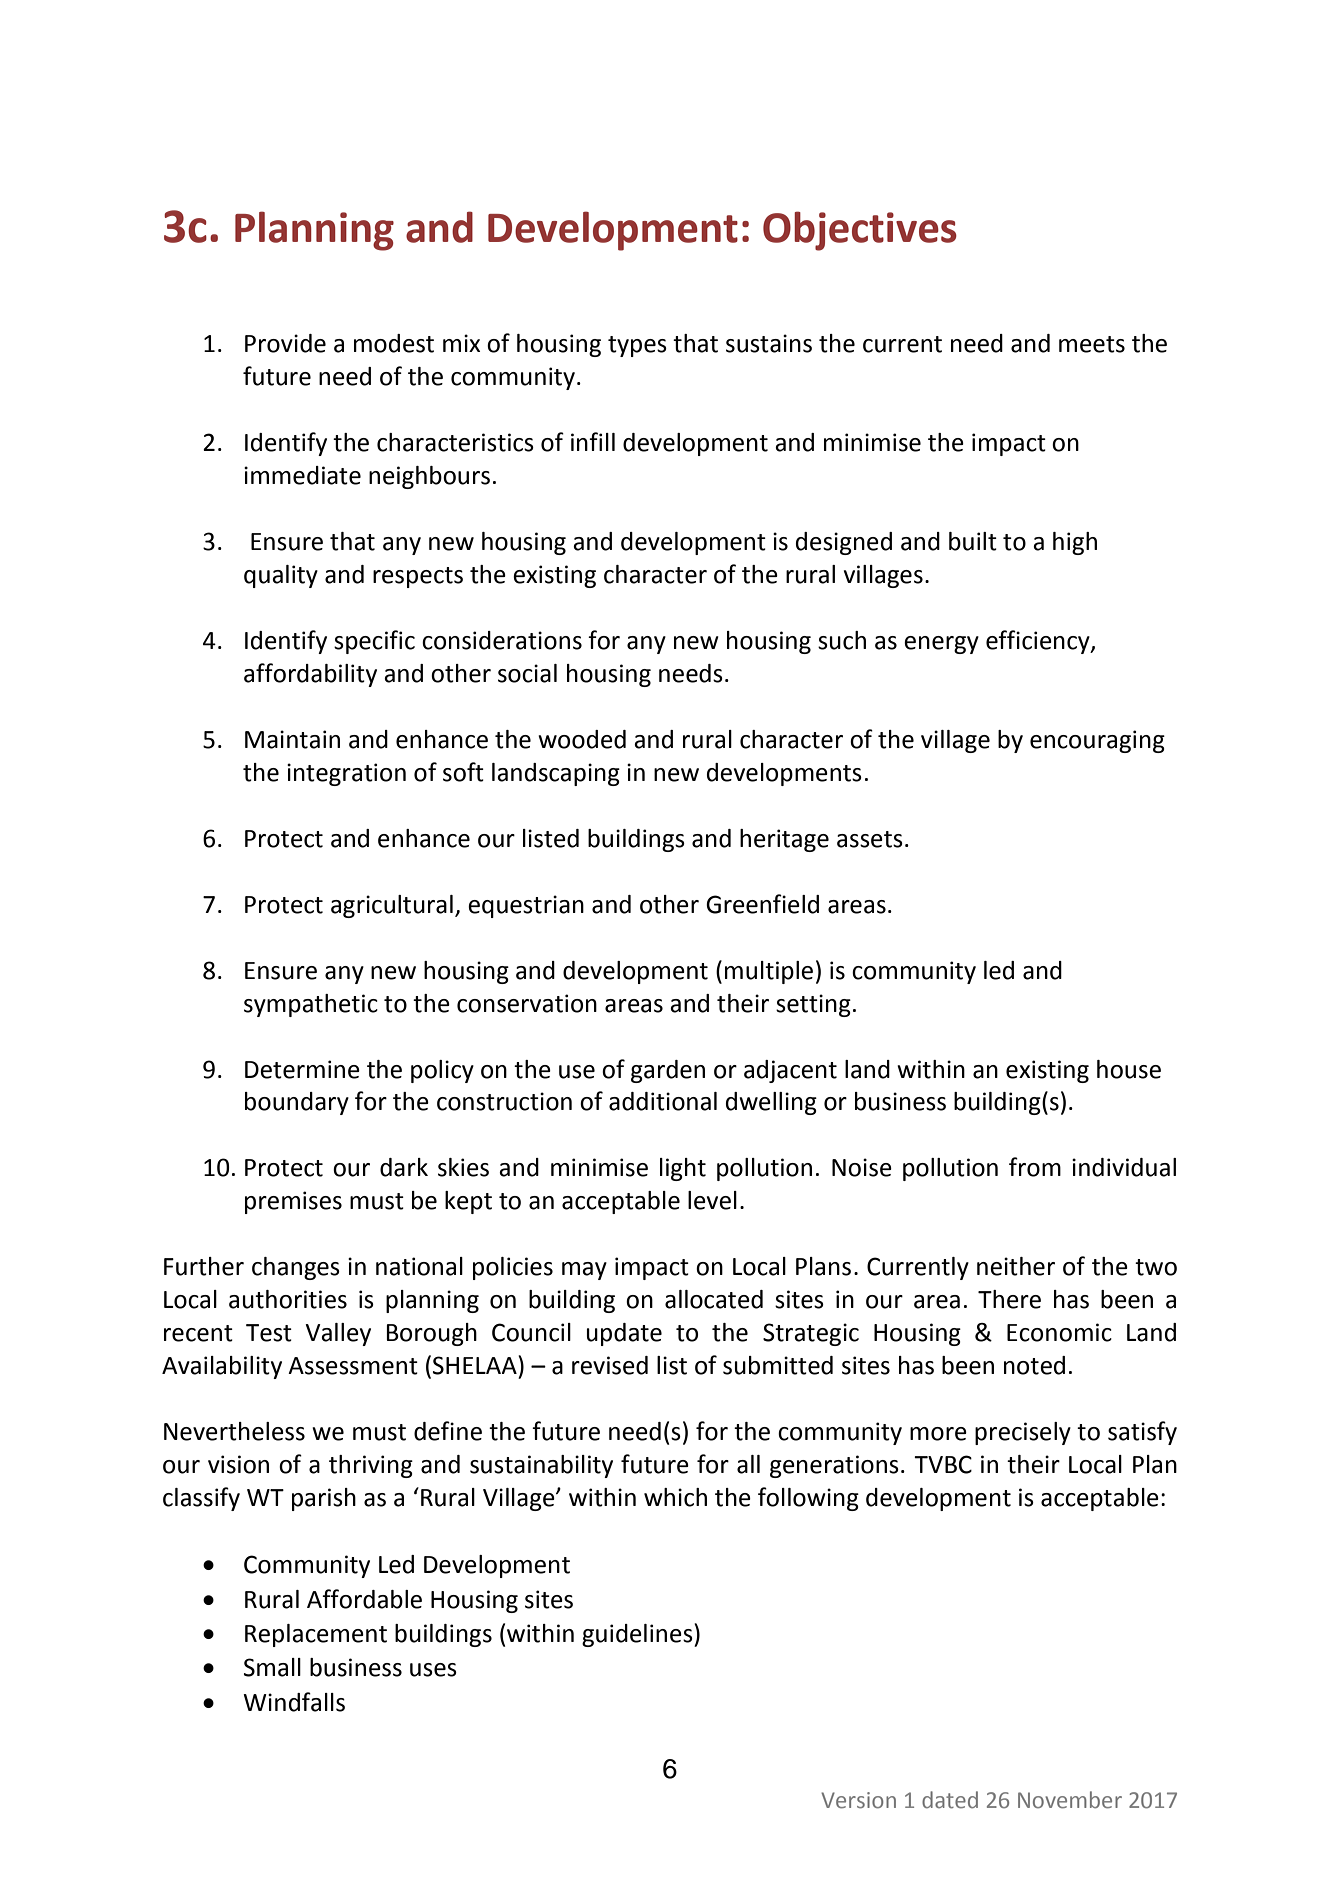  I want to click on noted, so click(1034, 1365).
